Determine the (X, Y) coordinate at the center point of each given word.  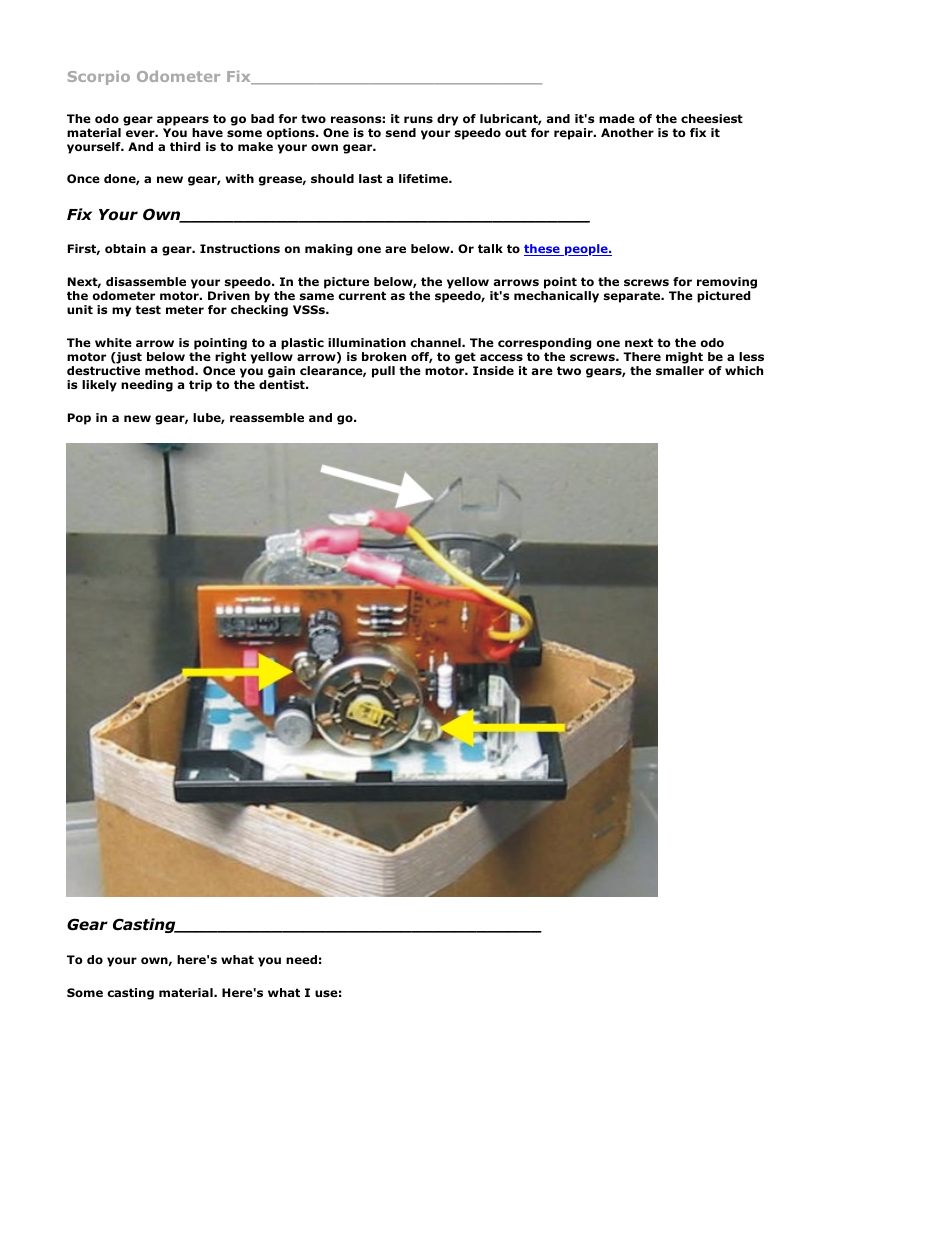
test (148, 309)
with (239, 178)
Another (627, 132)
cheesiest (712, 118)
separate (632, 297)
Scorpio (99, 78)
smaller (680, 370)
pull (383, 372)
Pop (79, 419)
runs (418, 119)
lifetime (424, 178)
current (362, 295)
